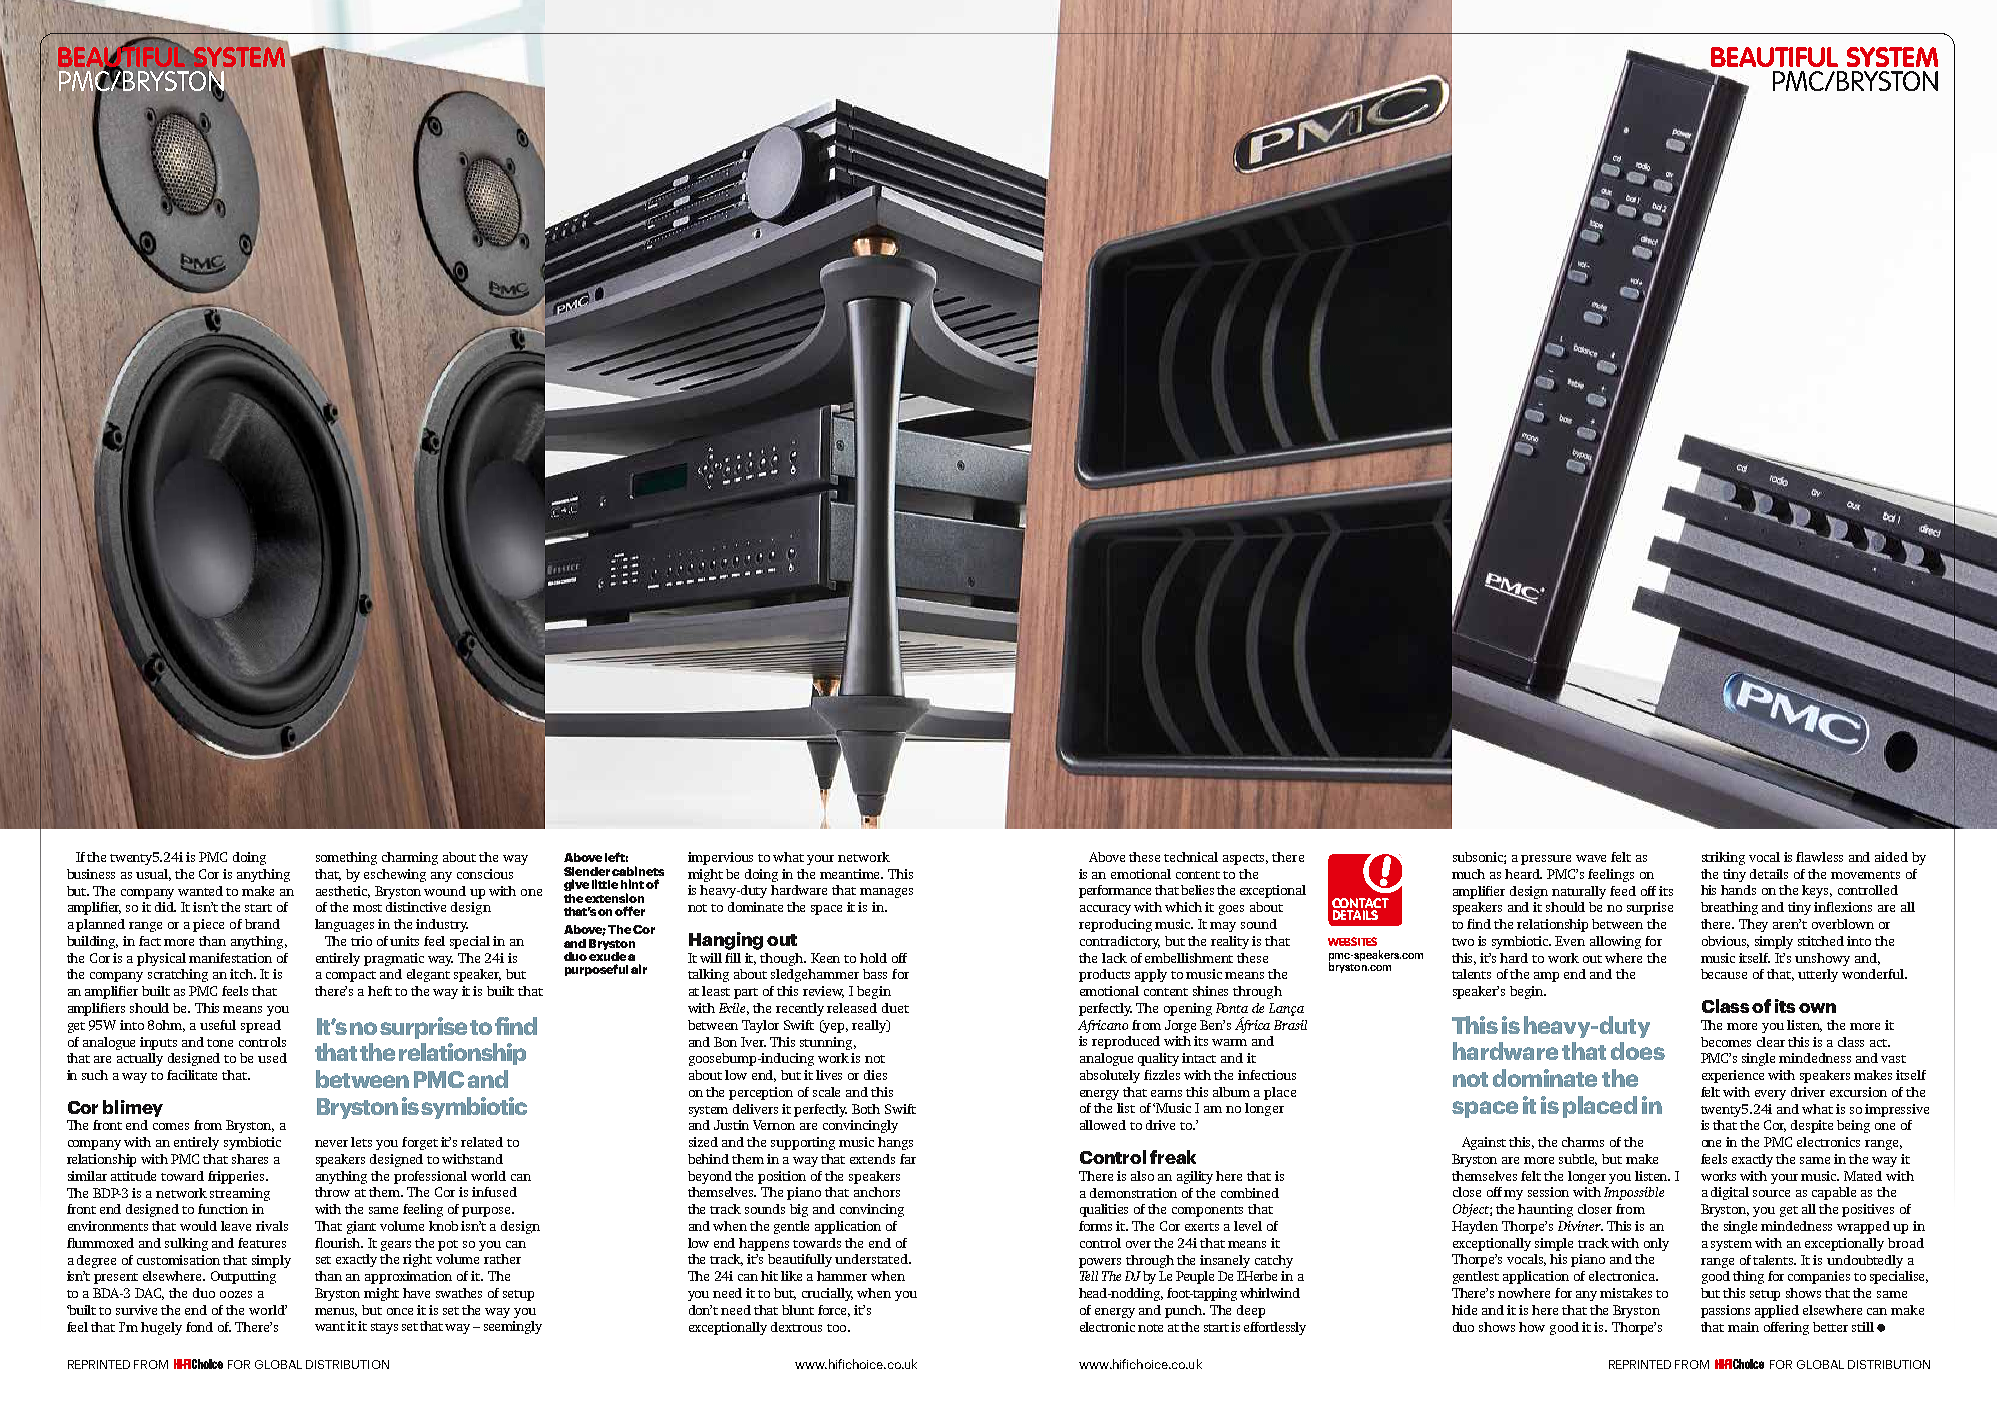 This screenshot has width=1997, height=1412. I want to click on striking, so click(1723, 858).
